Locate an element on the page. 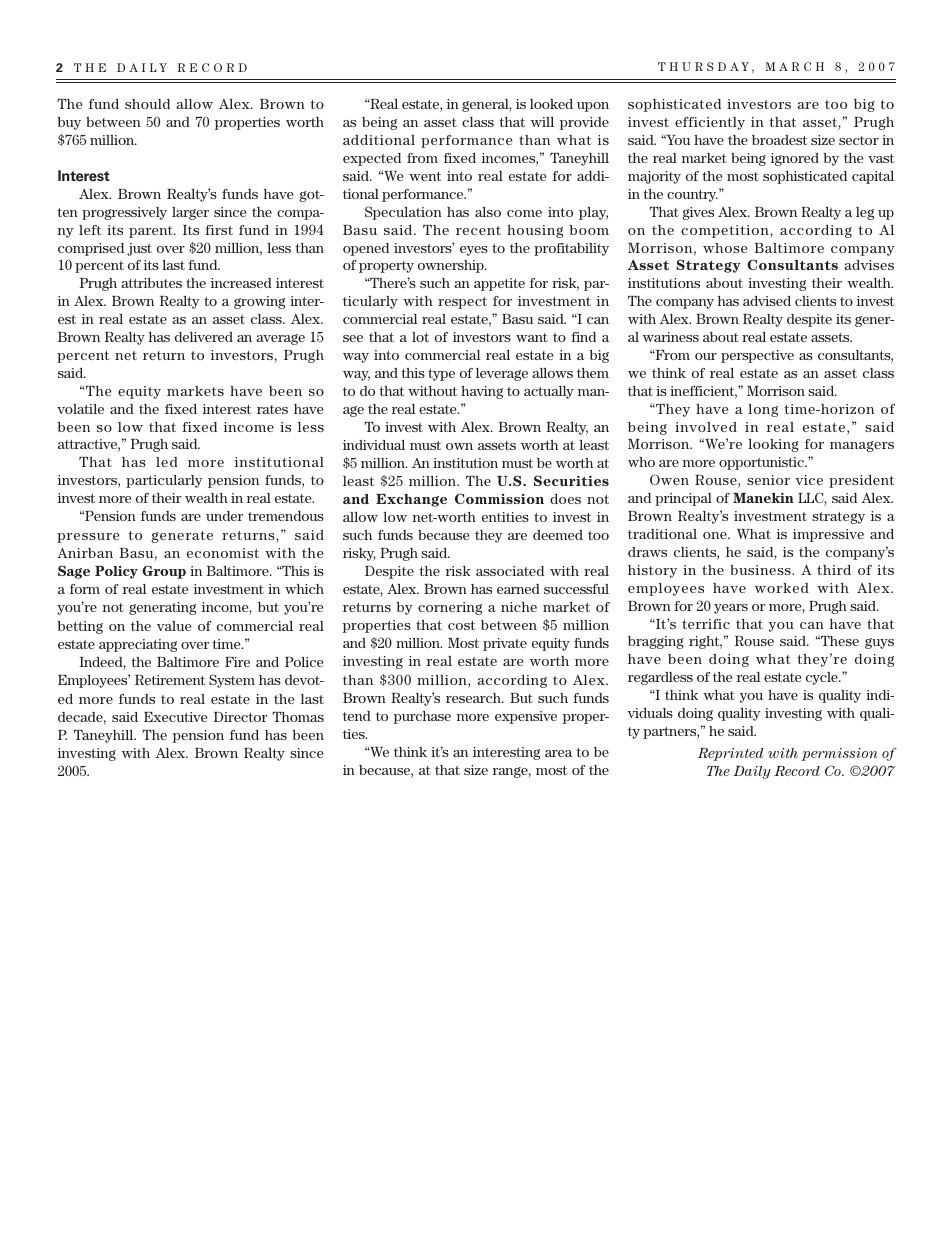 This document has height=1233, width=952. under is located at coordinates (224, 516).
